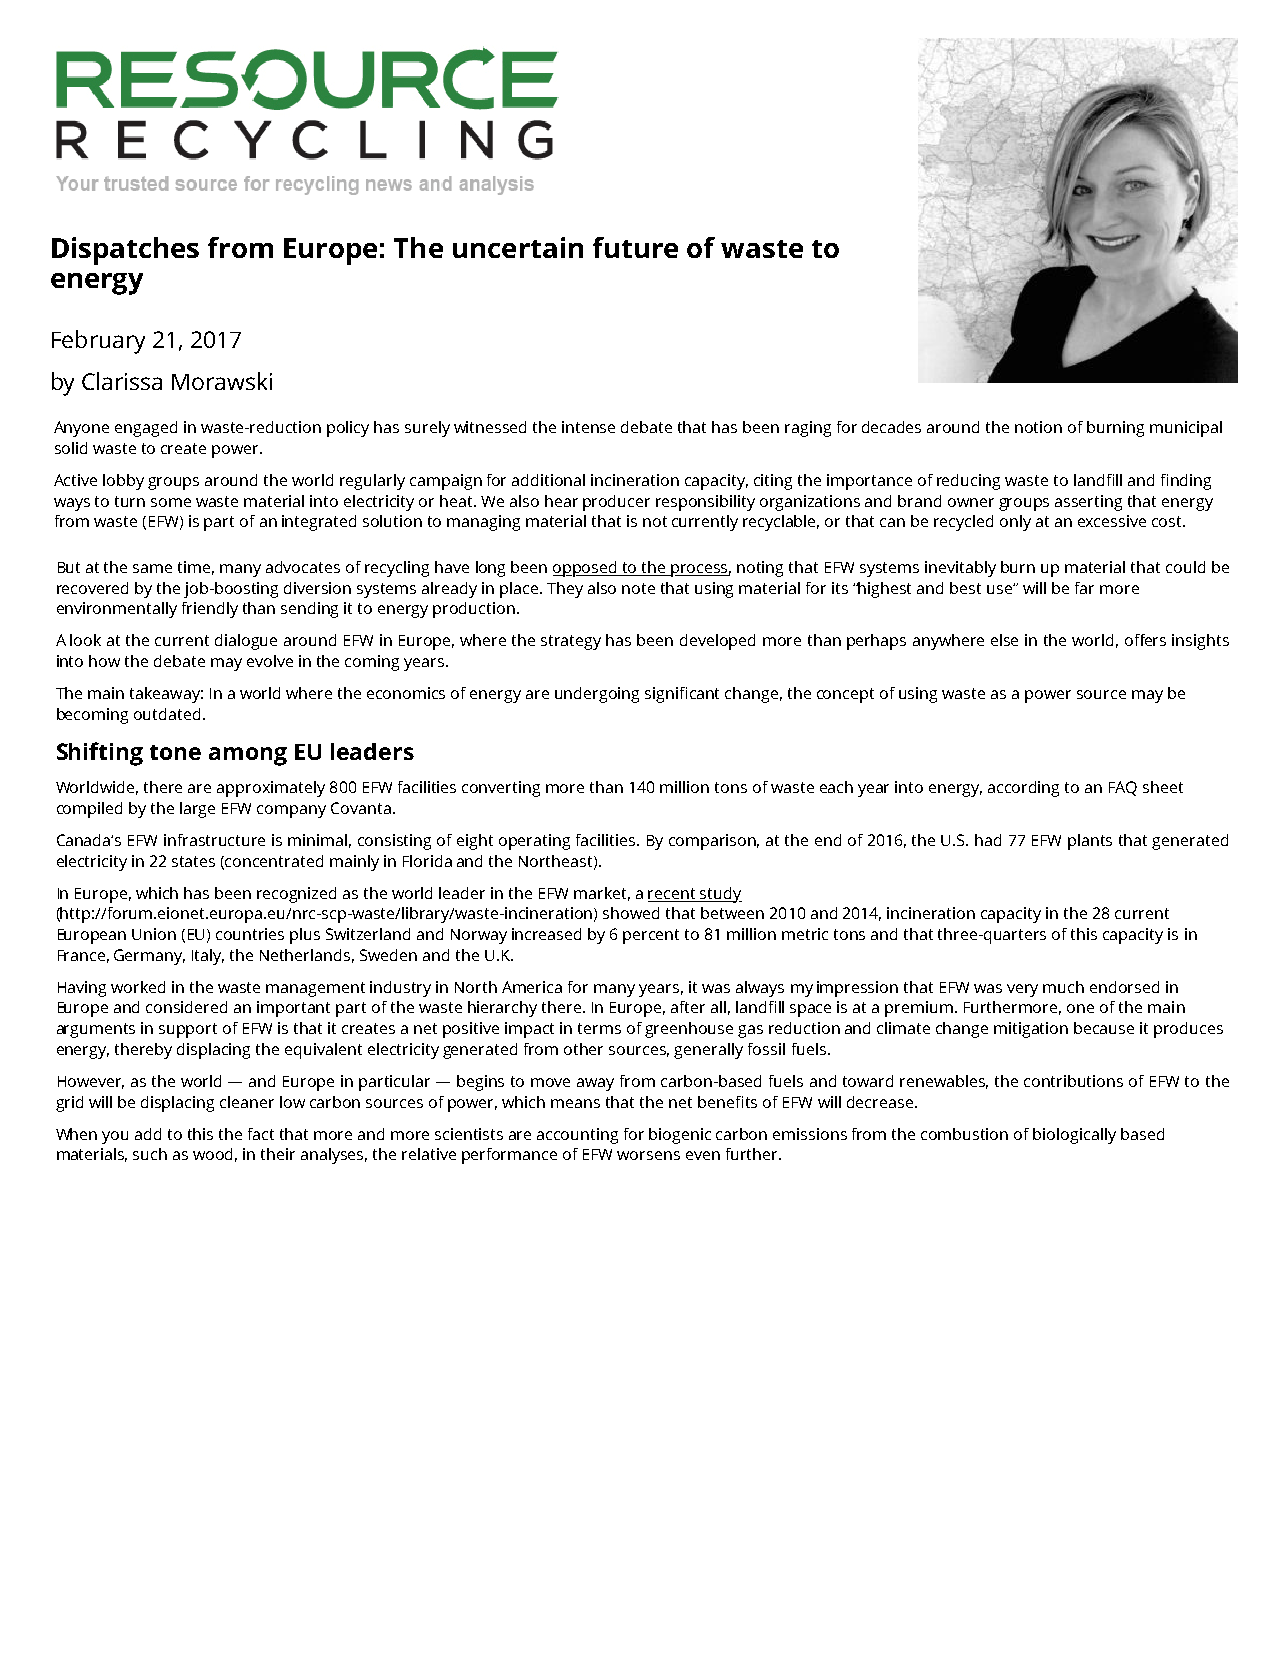  I want to click on biologically, so click(1074, 1136).
